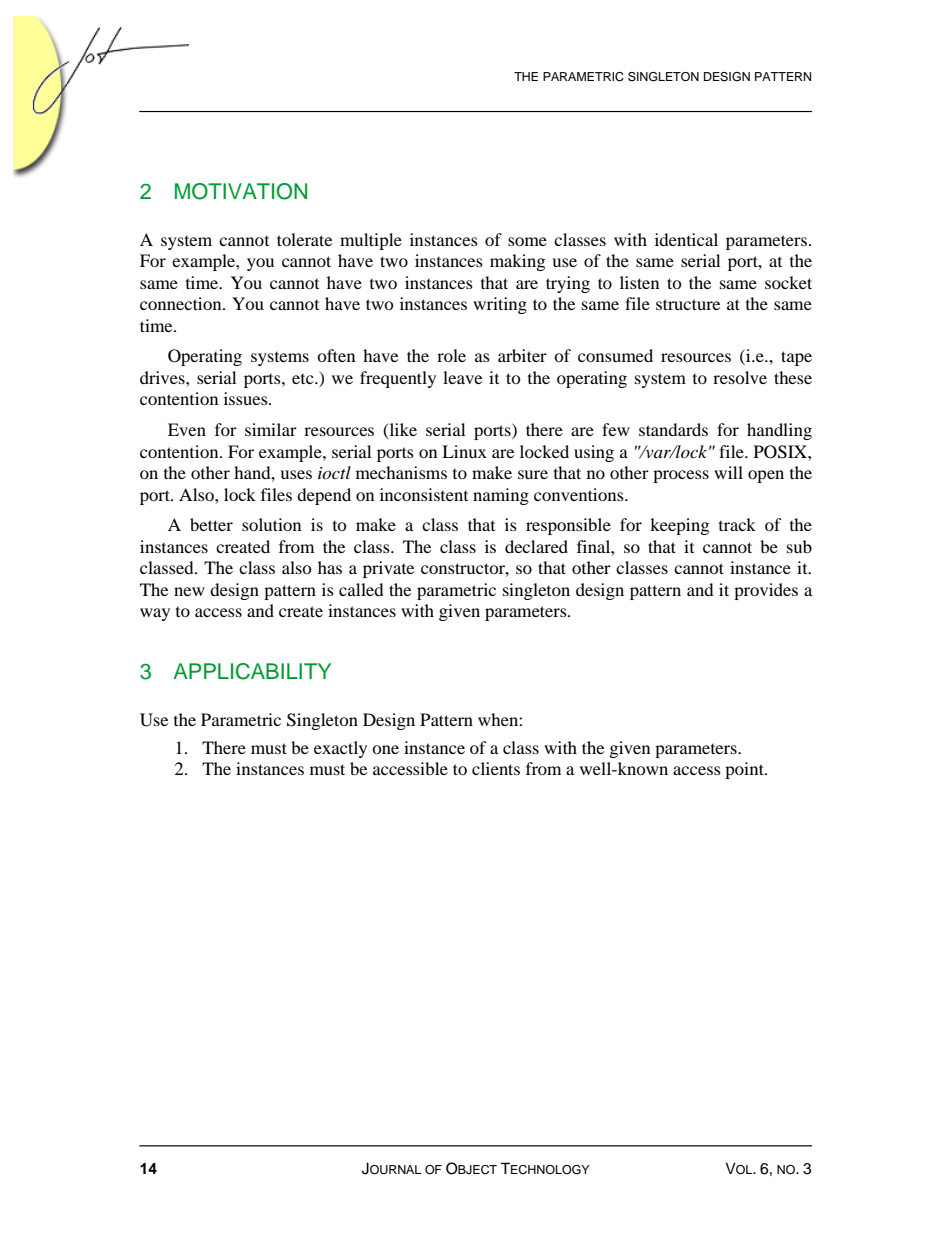 This screenshot has height=1233, width=952. What do you see at coordinates (501, 496) in the screenshot?
I see `naming` at bounding box center [501, 496].
